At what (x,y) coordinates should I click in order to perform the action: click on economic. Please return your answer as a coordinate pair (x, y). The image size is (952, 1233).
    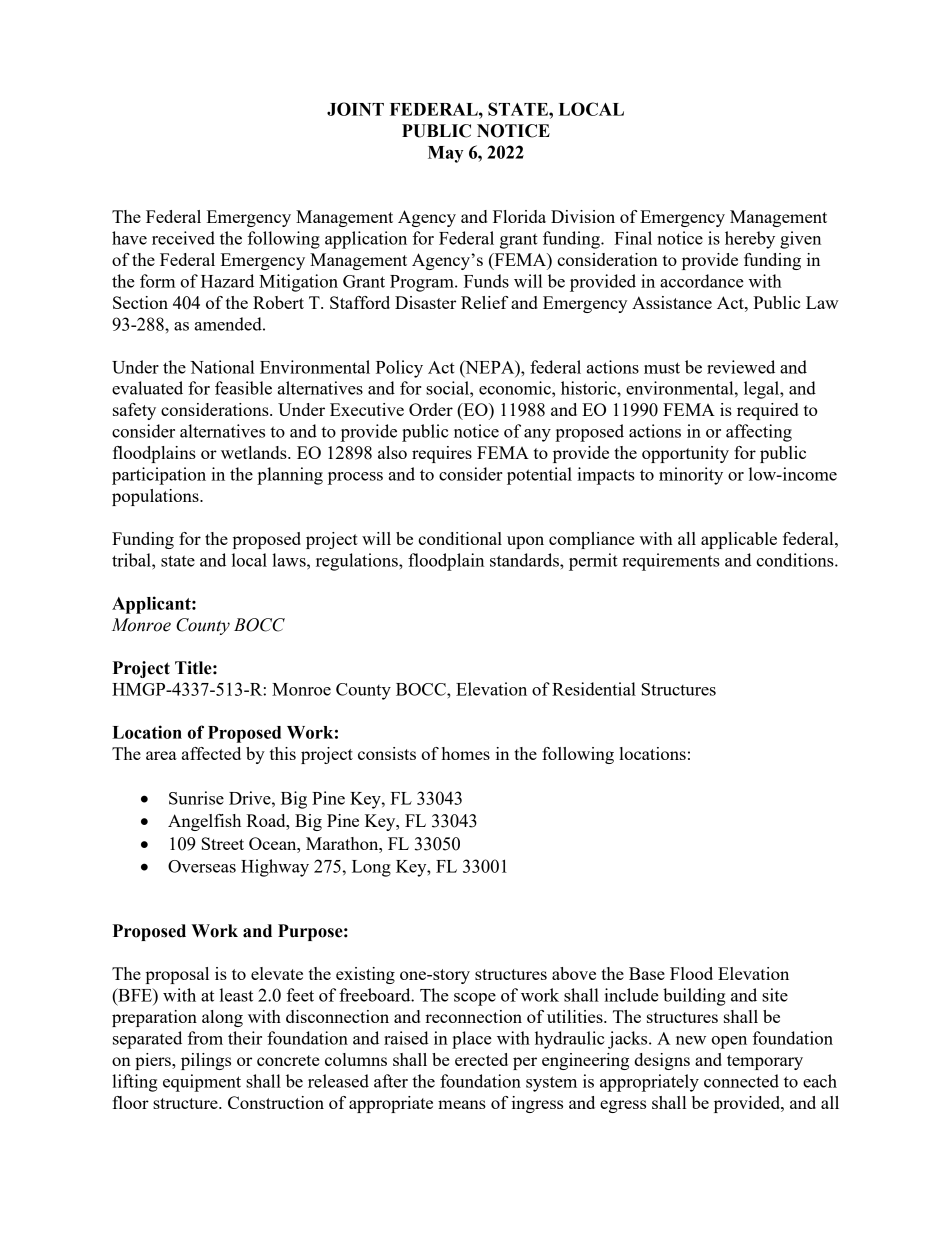
    Looking at the image, I should click on (516, 388).
